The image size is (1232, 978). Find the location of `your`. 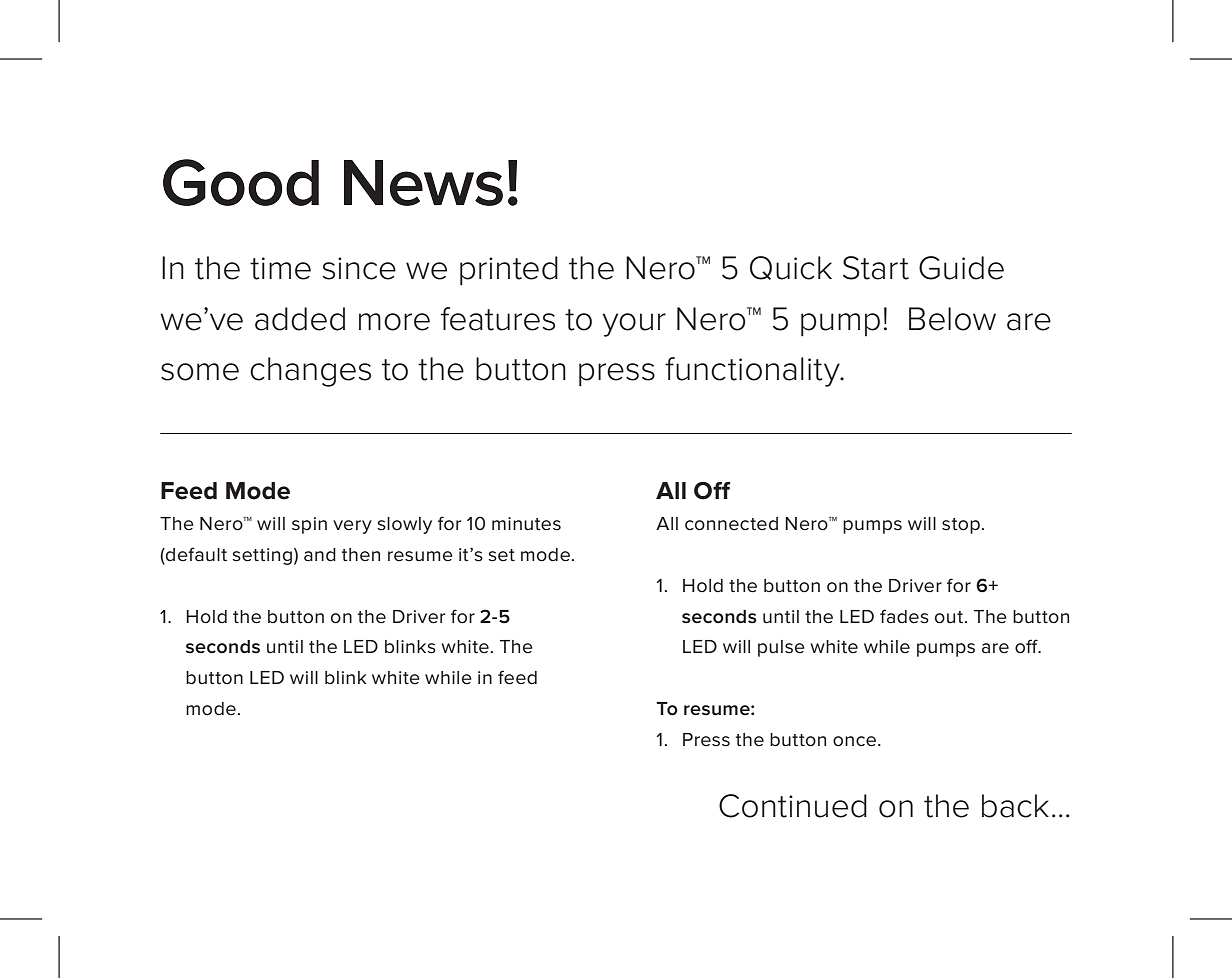

your is located at coordinates (634, 325).
